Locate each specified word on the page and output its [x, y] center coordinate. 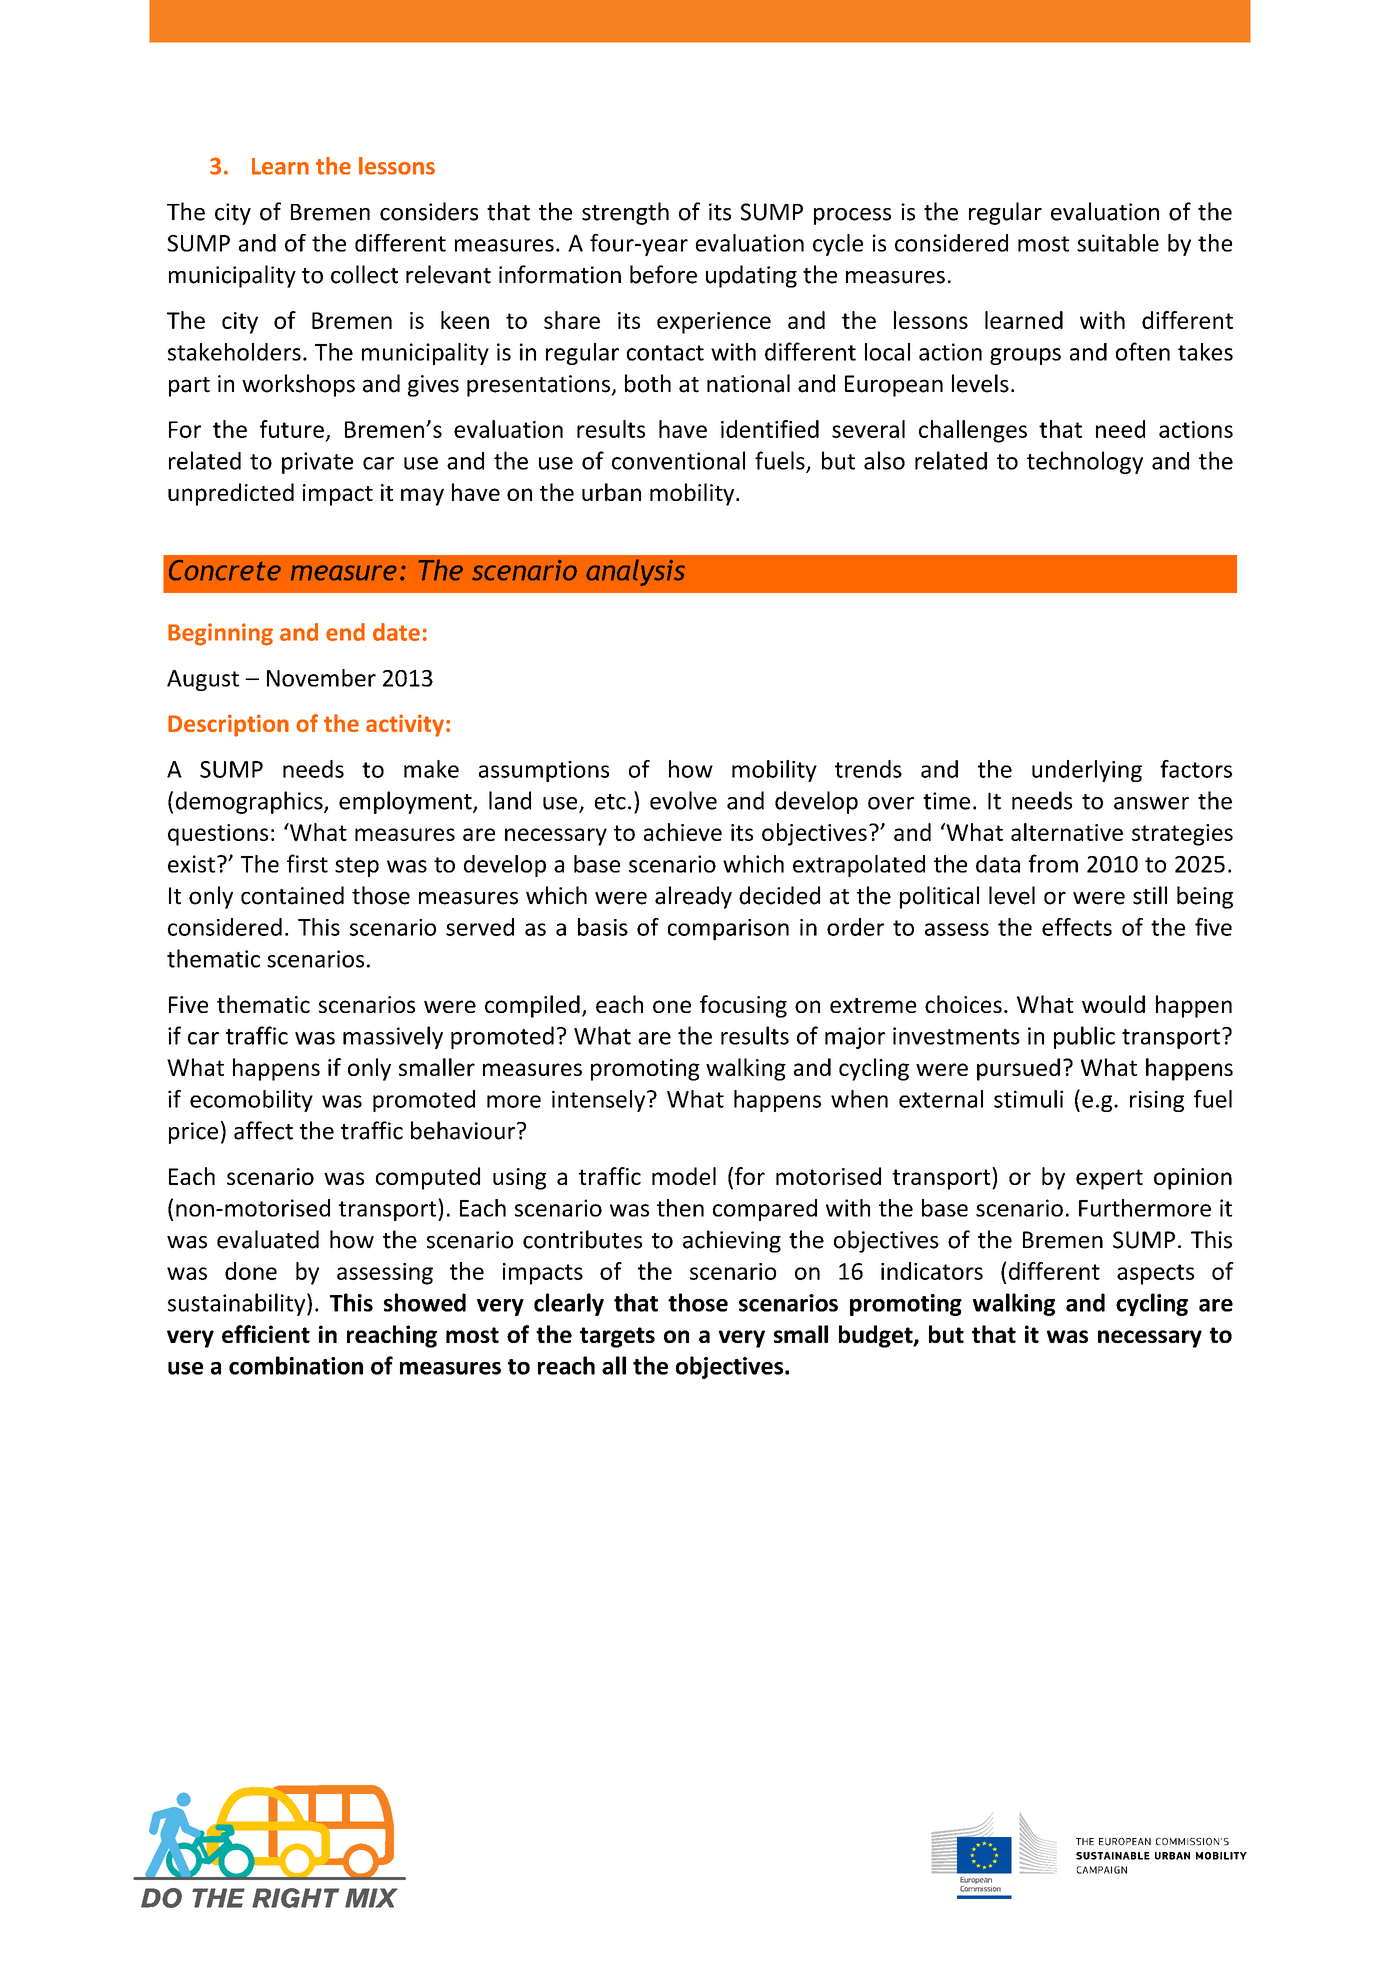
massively [393, 1037]
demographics [250, 802]
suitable [1118, 243]
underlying [1087, 771]
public [1084, 1037]
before [663, 274]
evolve [683, 800]
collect [364, 274]
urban [611, 492]
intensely [600, 1101]
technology [1085, 462]
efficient [266, 1334]
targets [617, 1337]
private [317, 463]
